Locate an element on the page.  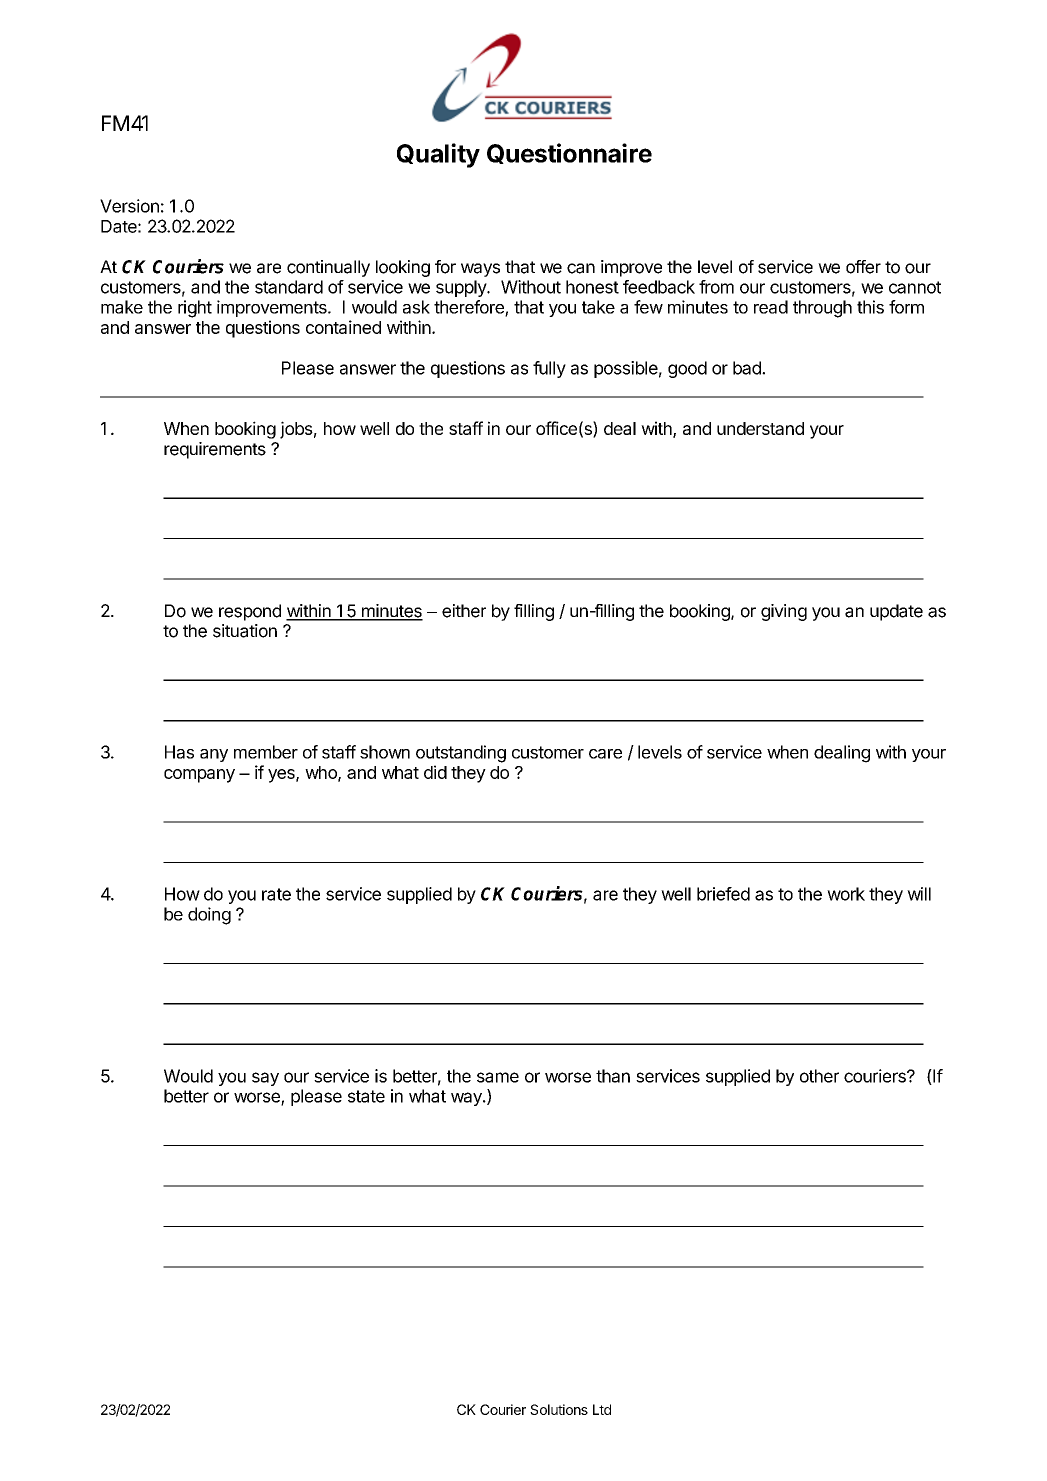
Version is located at coordinates (129, 206).
